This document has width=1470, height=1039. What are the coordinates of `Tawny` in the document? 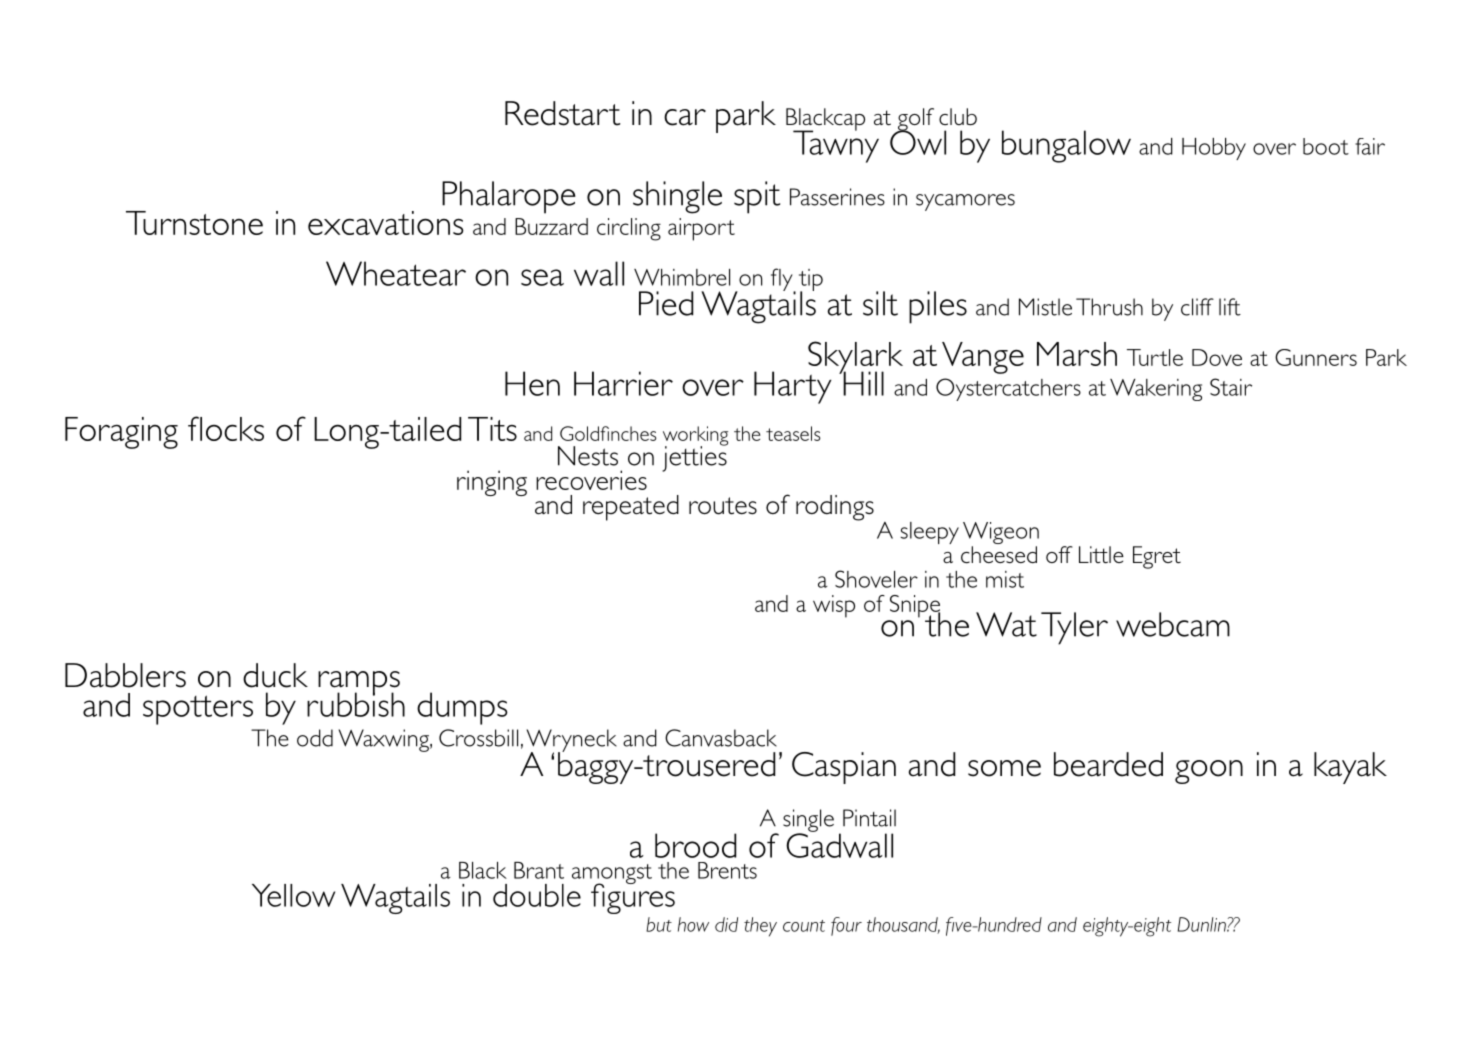 It's located at (836, 145).
